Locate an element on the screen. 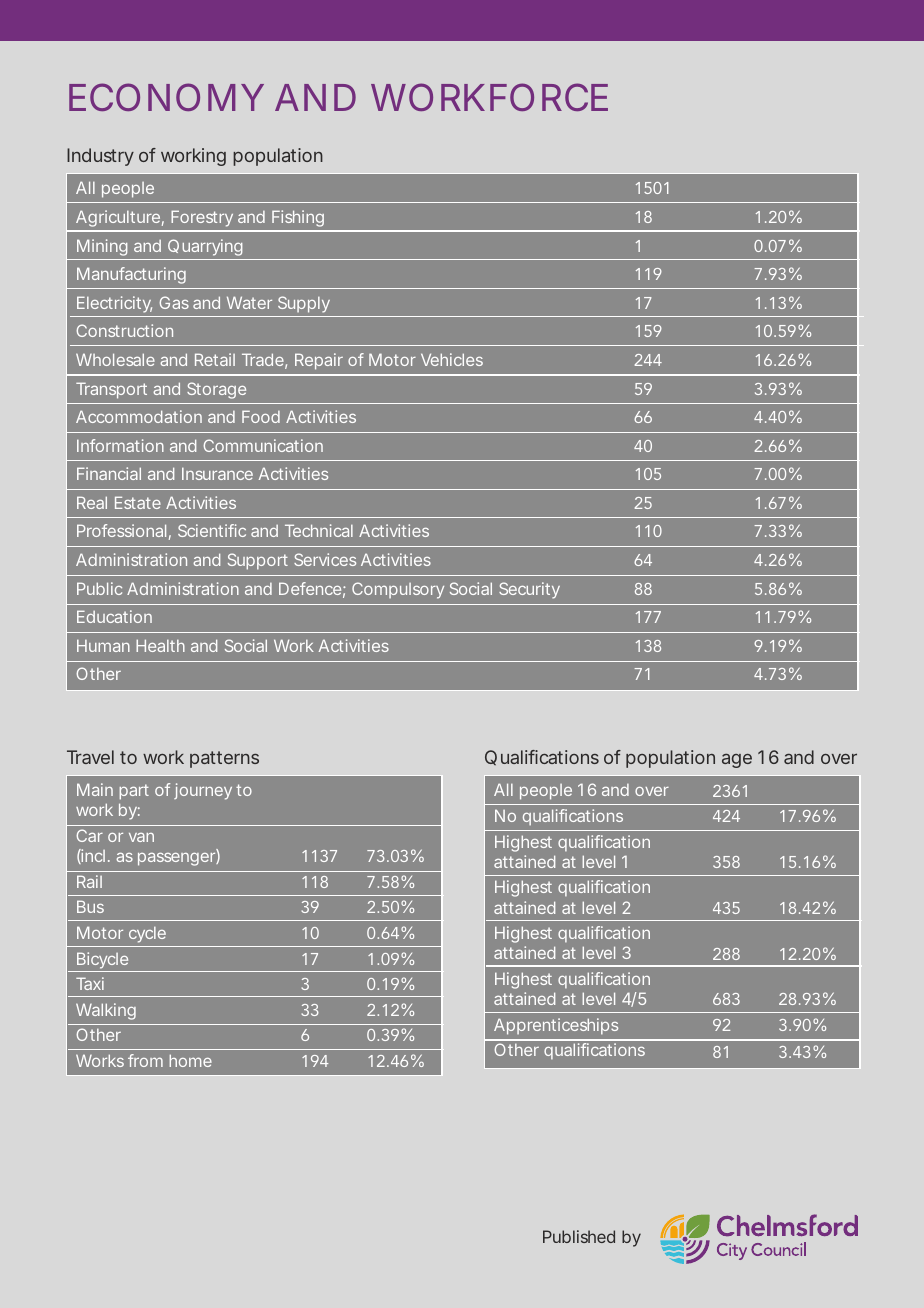  Services is located at coordinates (325, 559).
